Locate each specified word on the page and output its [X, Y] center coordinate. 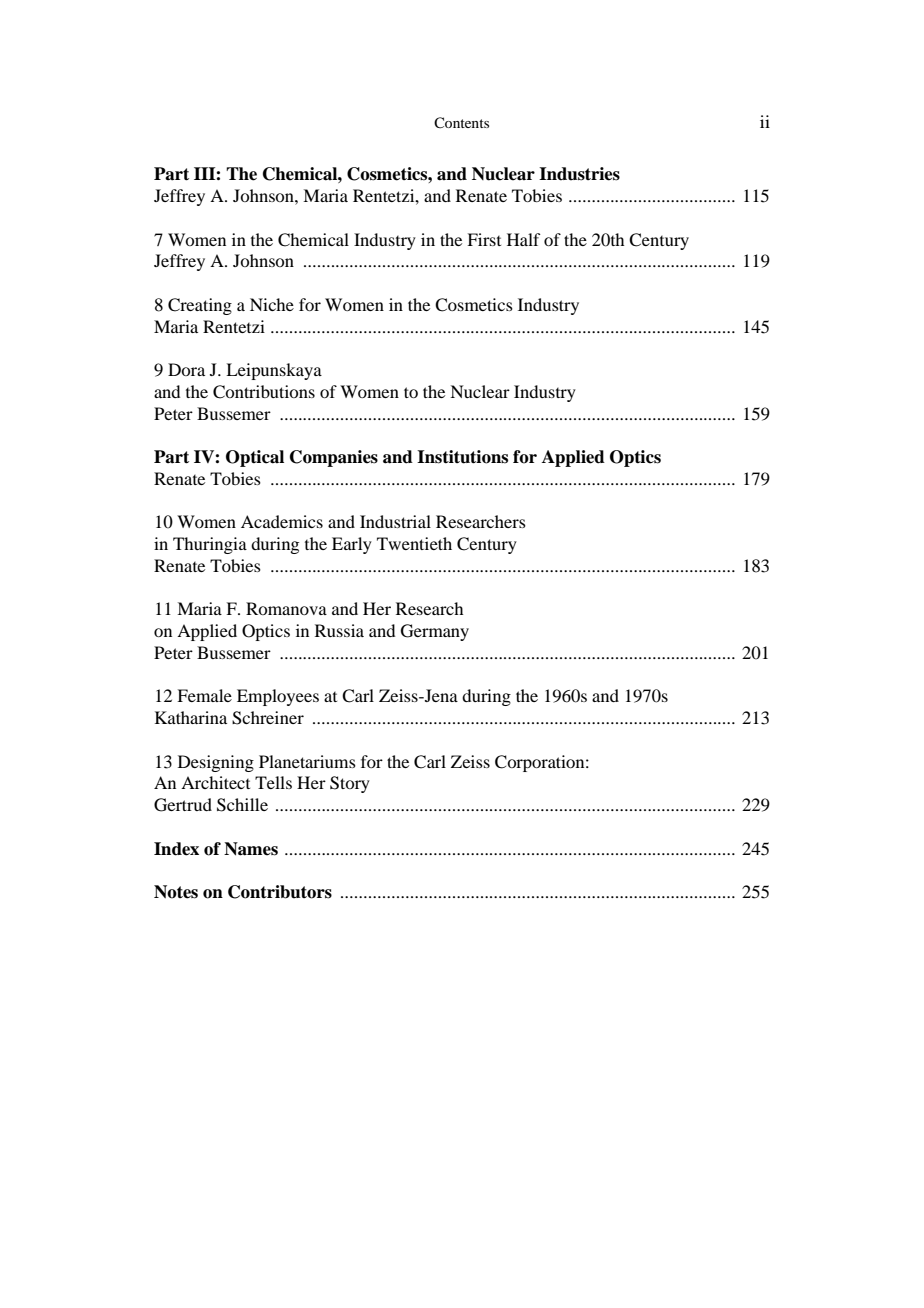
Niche [272, 304]
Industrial [395, 521]
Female [204, 695]
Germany [435, 632]
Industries [579, 174]
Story [350, 784]
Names [251, 849]
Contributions [264, 392]
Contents [461, 122]
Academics [282, 521]
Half [523, 239]
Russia [339, 630]
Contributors [280, 892]
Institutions [462, 457]
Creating [200, 306]
